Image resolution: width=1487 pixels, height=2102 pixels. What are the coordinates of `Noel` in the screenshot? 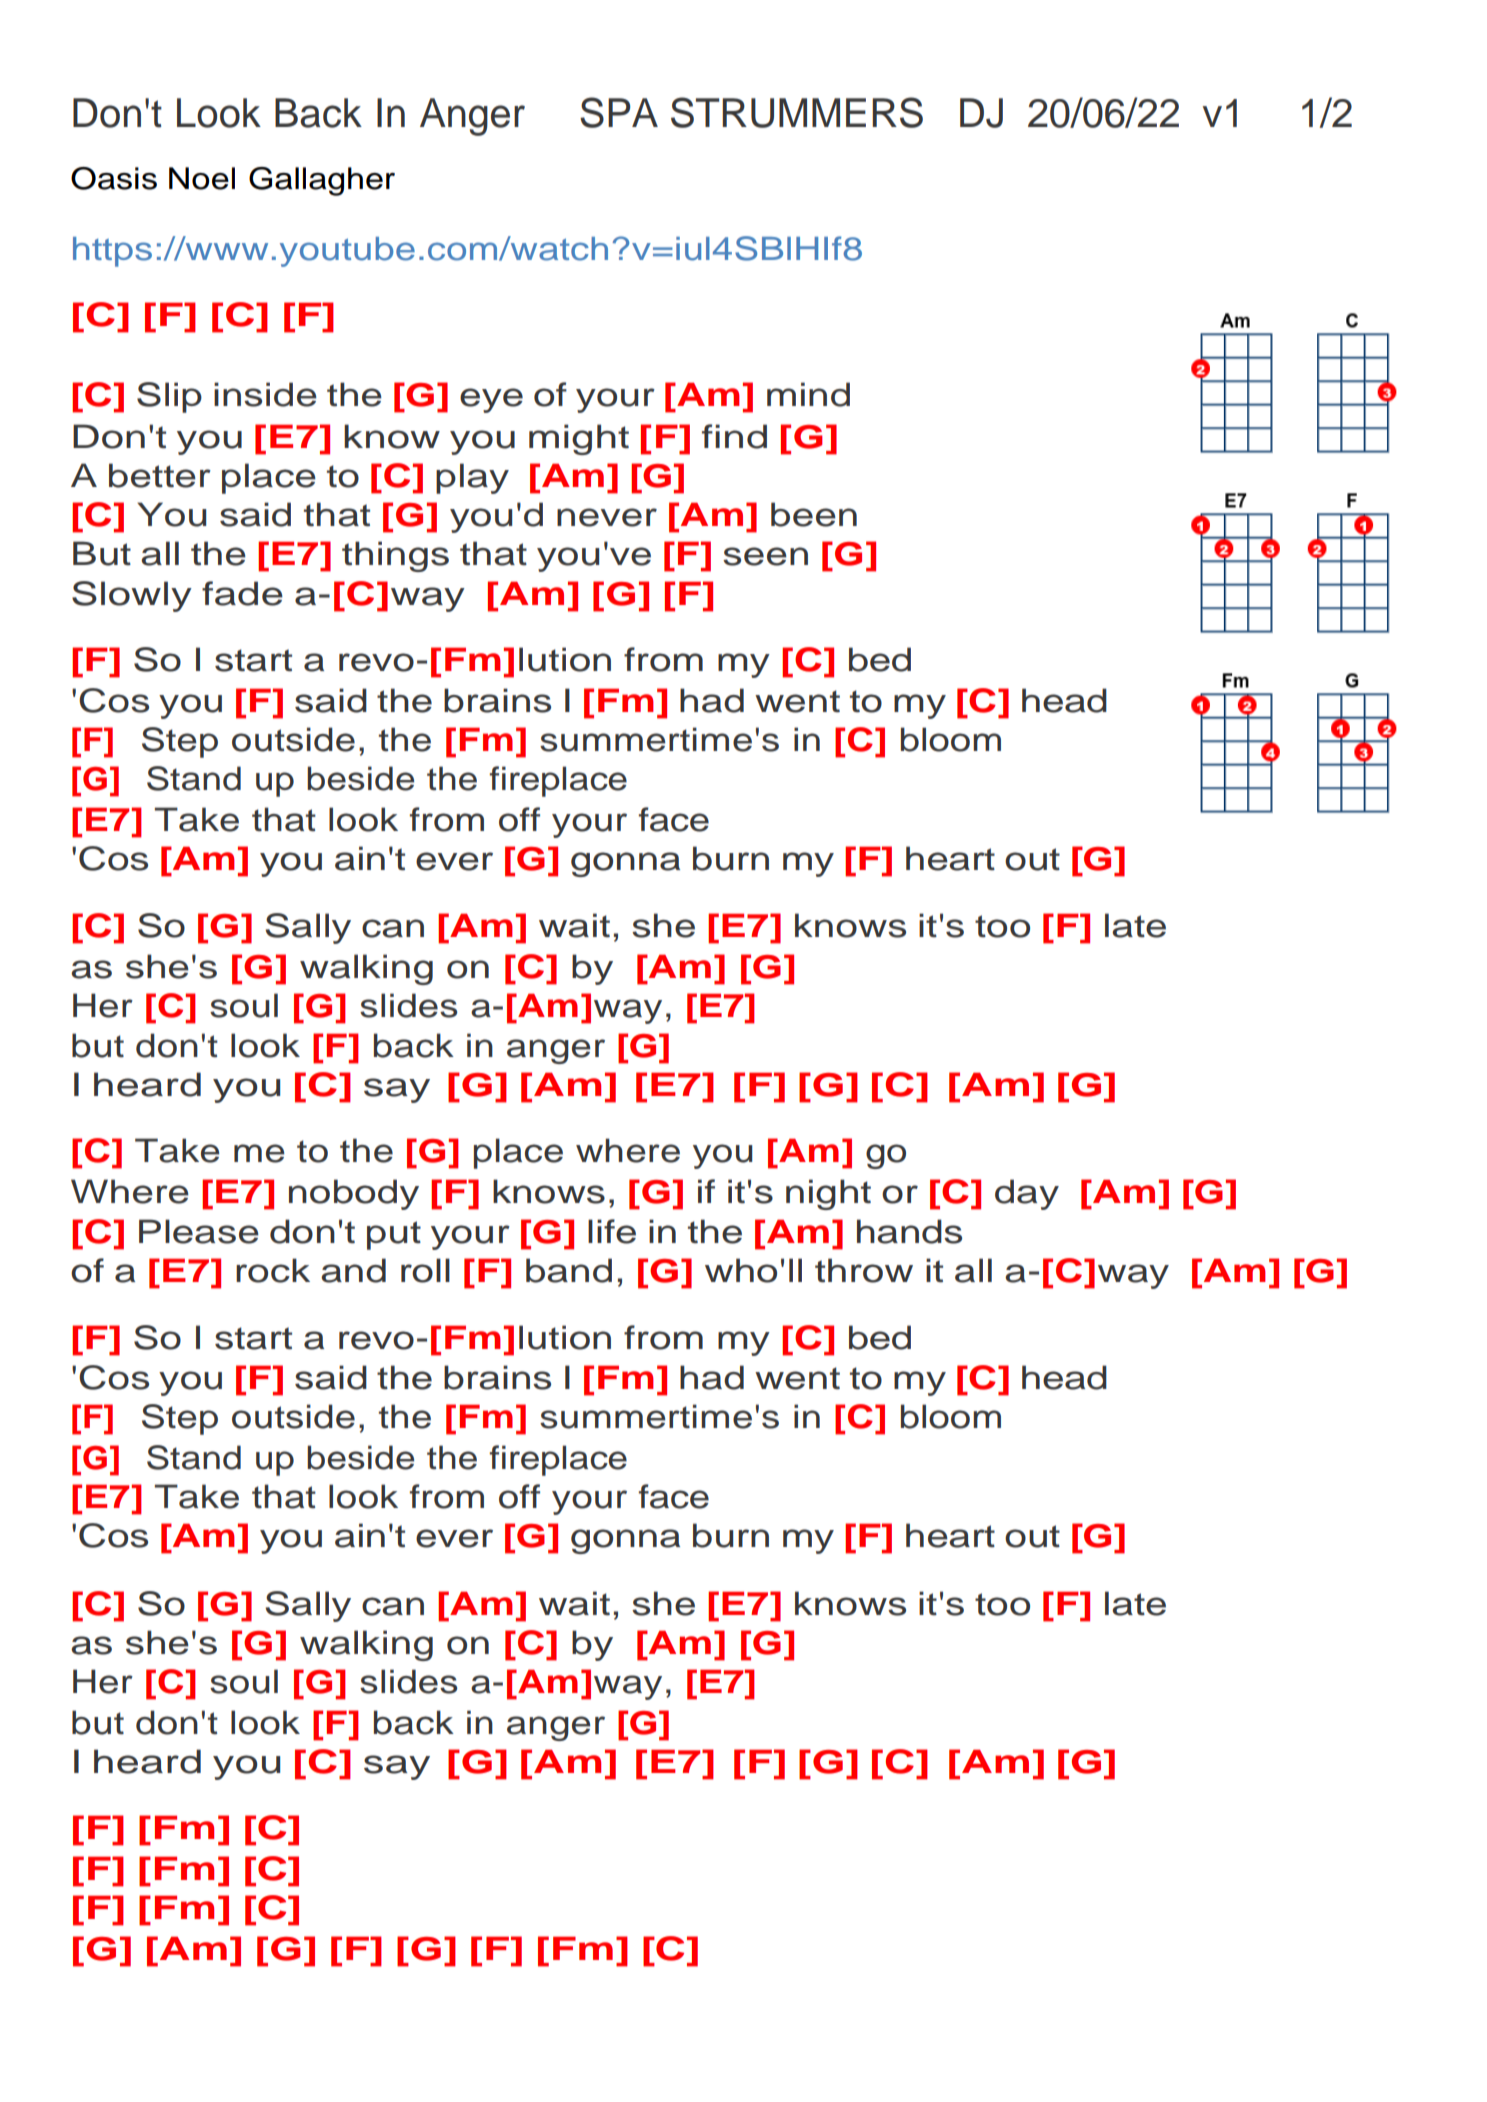 It's located at (202, 178).
